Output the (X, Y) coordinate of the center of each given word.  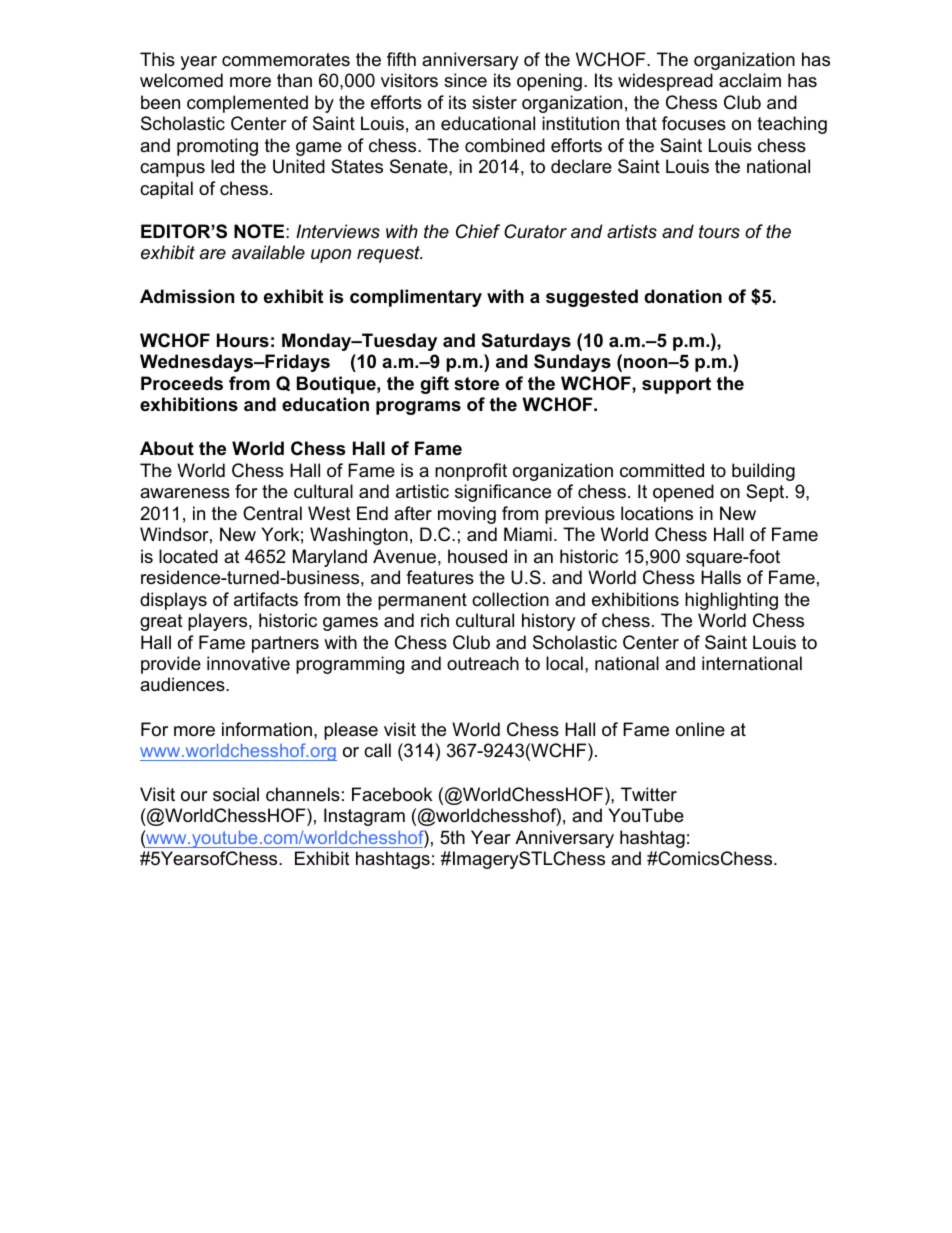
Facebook (392, 794)
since (465, 80)
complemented (247, 104)
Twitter (649, 794)
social (236, 794)
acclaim (750, 80)
